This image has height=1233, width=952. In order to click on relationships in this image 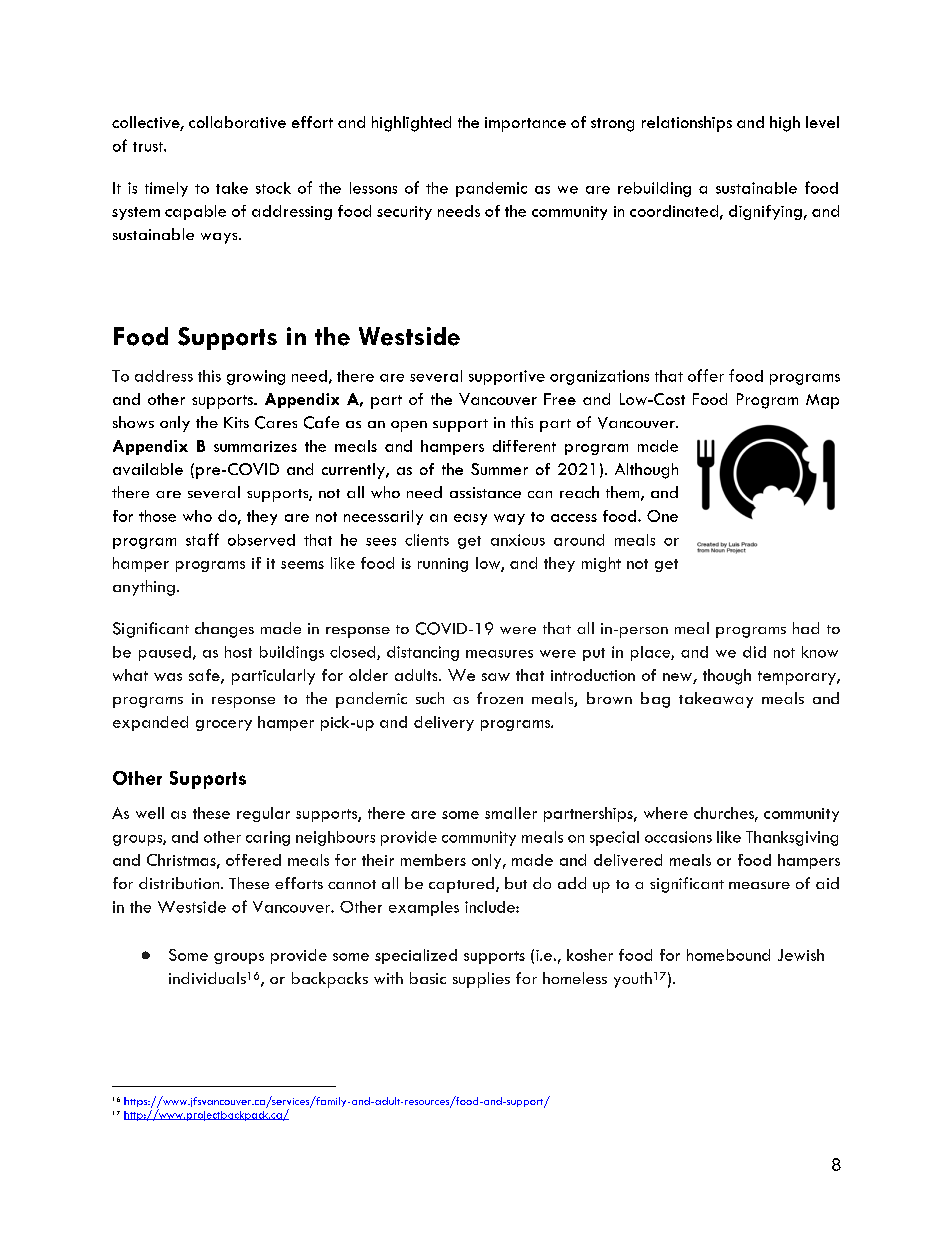, I will do `click(687, 124)`.
